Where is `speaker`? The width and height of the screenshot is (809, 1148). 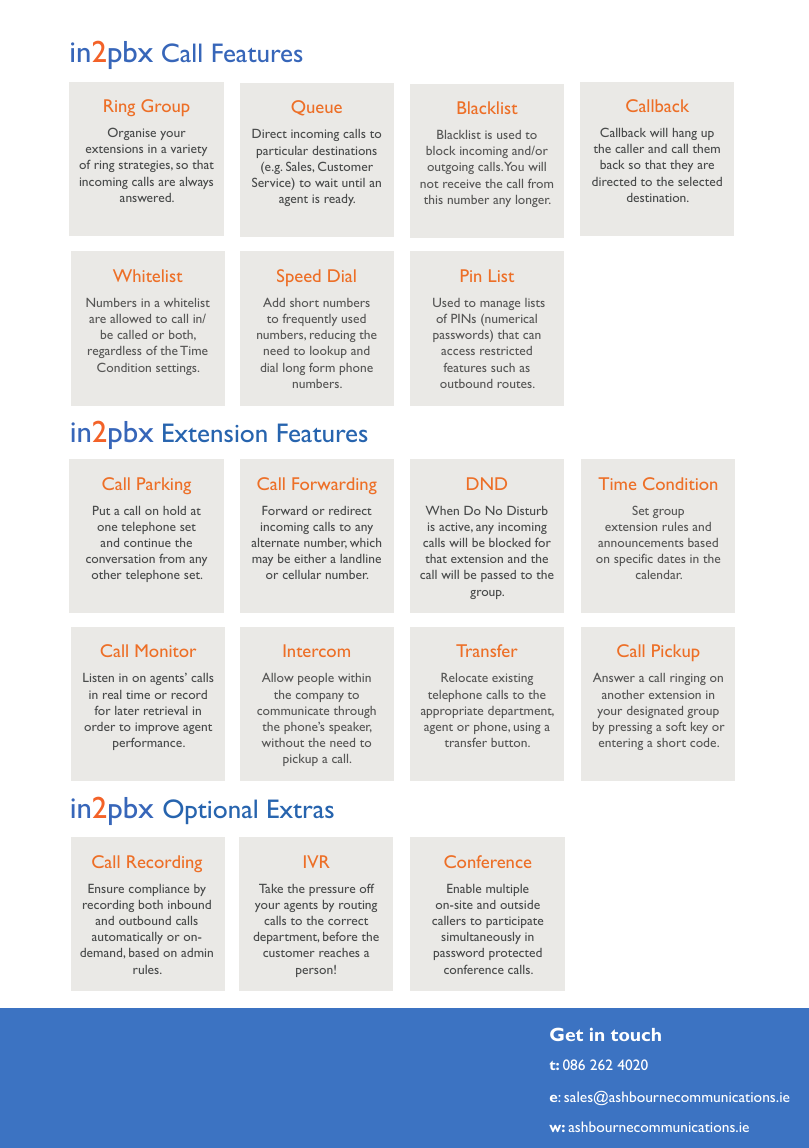 speaker is located at coordinates (350, 728).
